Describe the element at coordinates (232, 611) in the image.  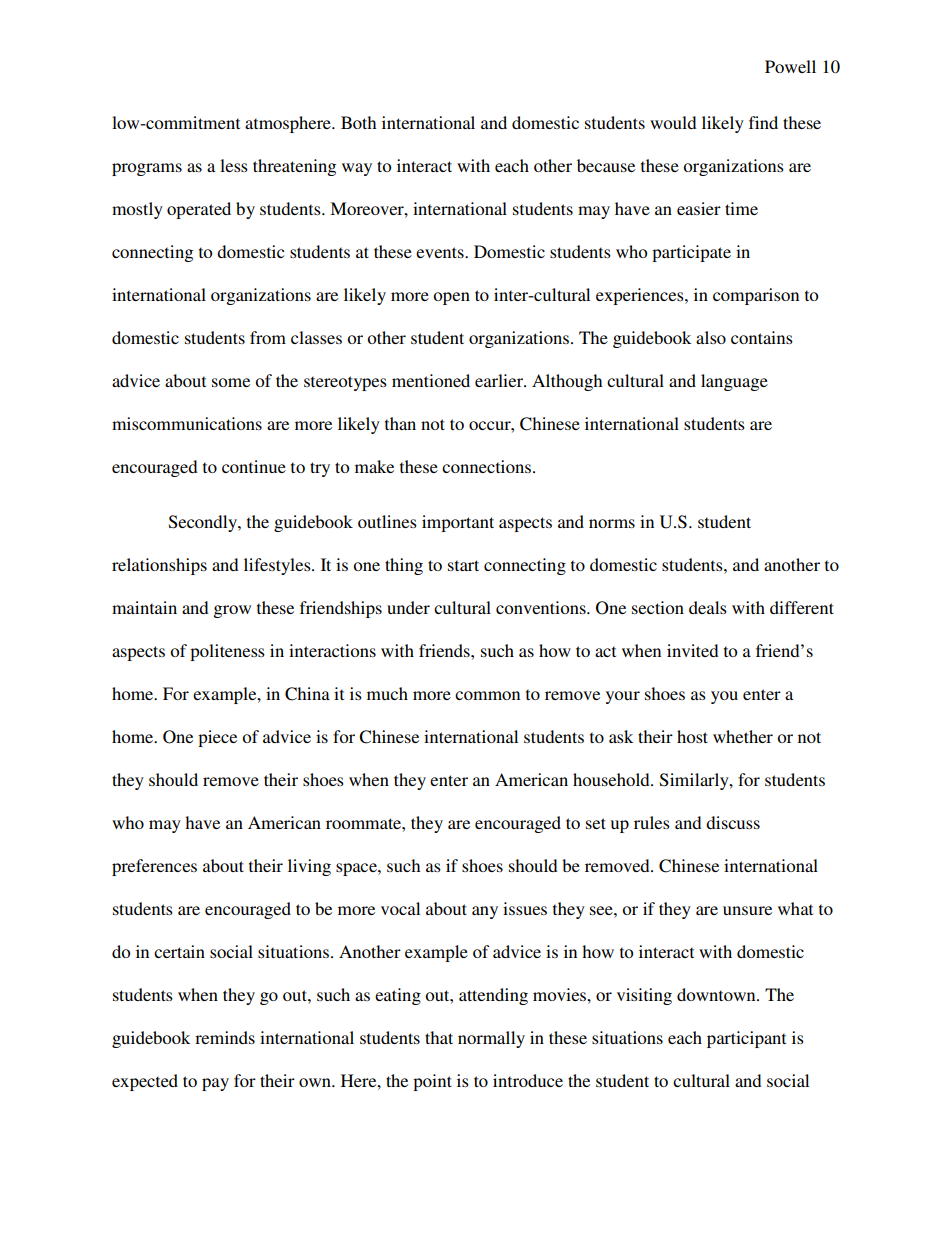
I see `grow` at that location.
